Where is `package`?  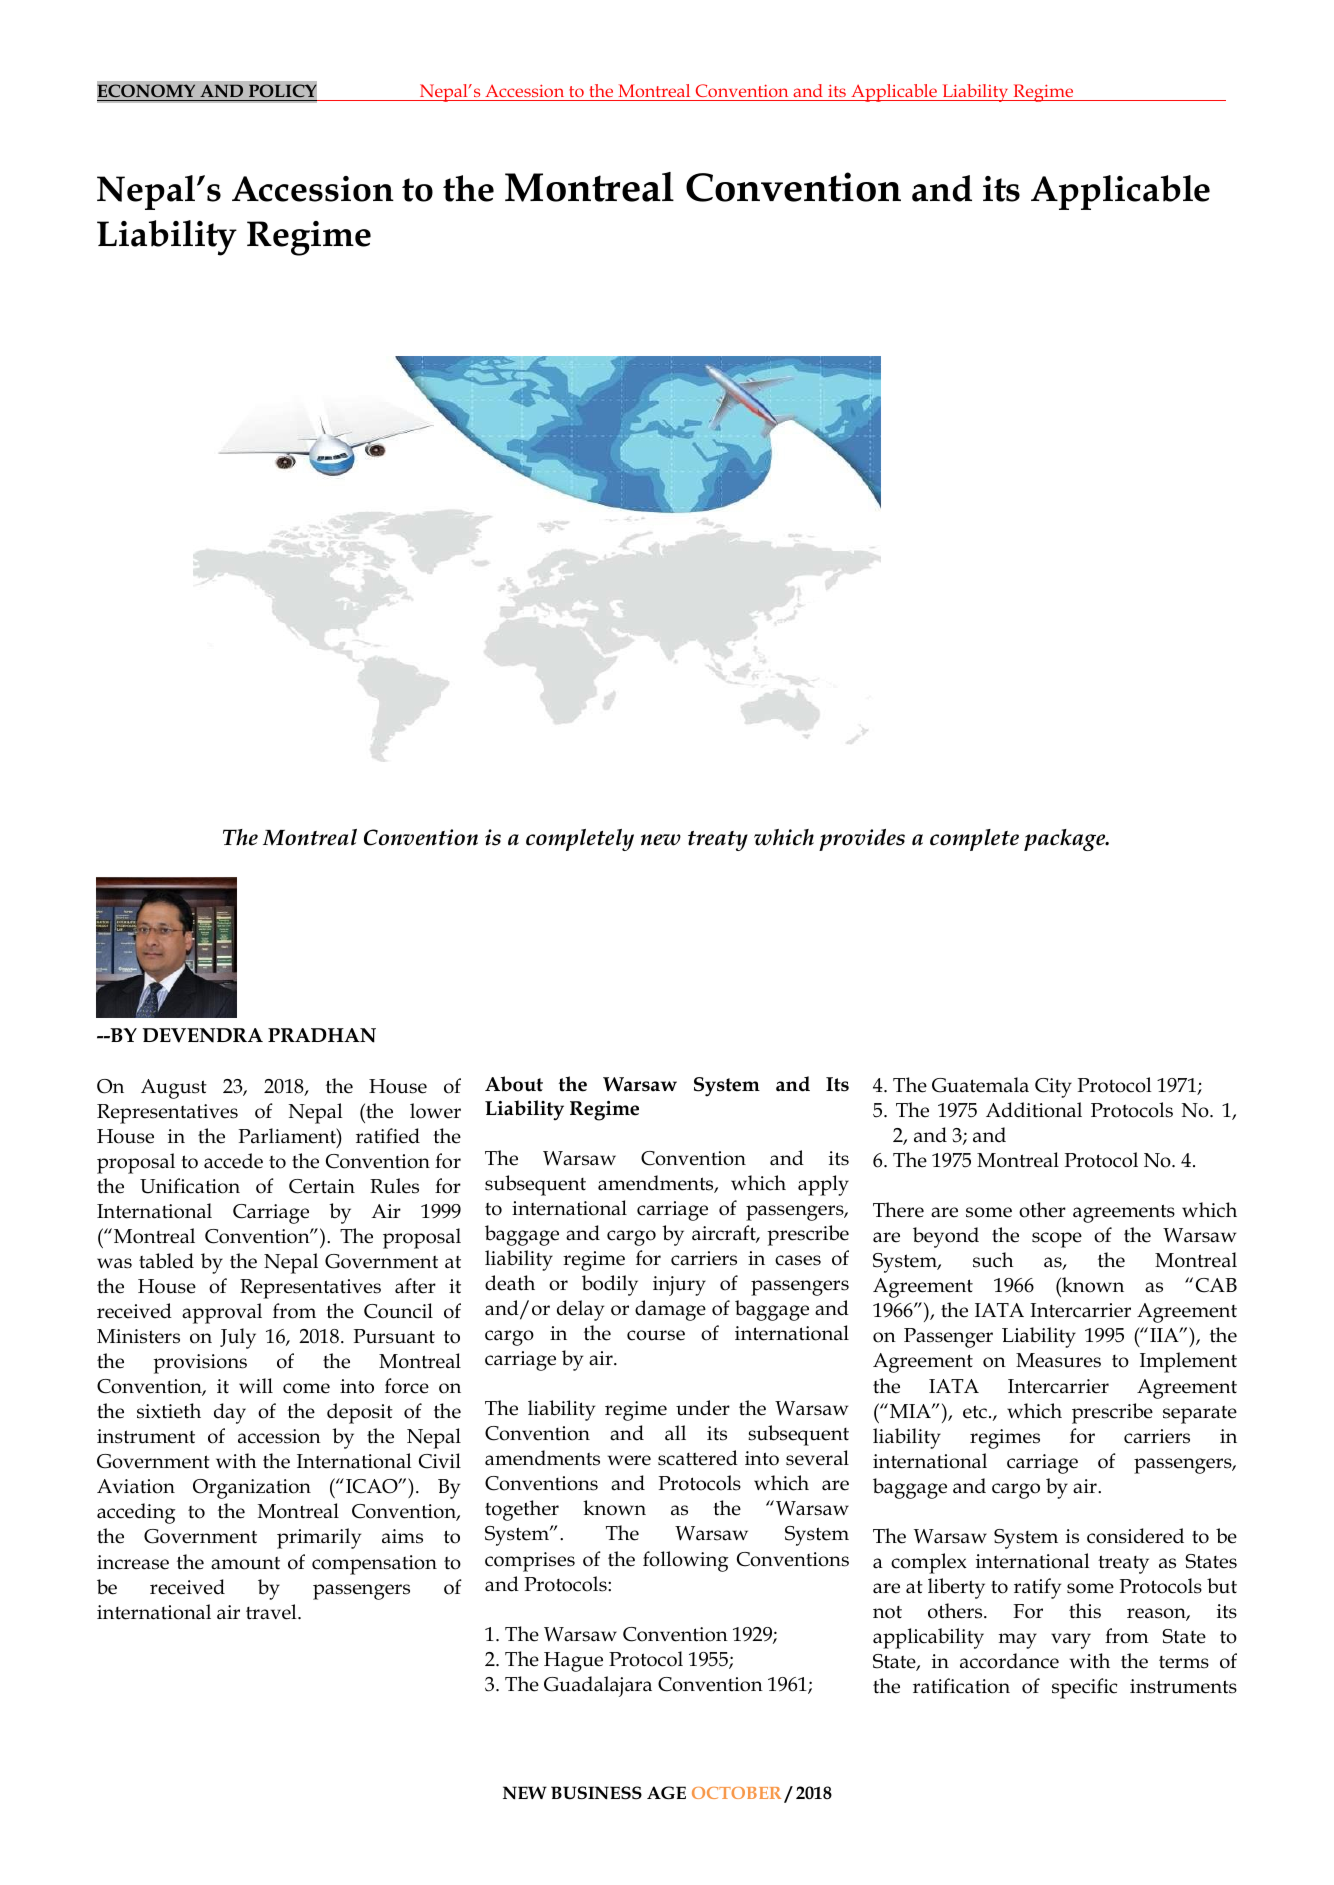 package is located at coordinates (1066, 840).
